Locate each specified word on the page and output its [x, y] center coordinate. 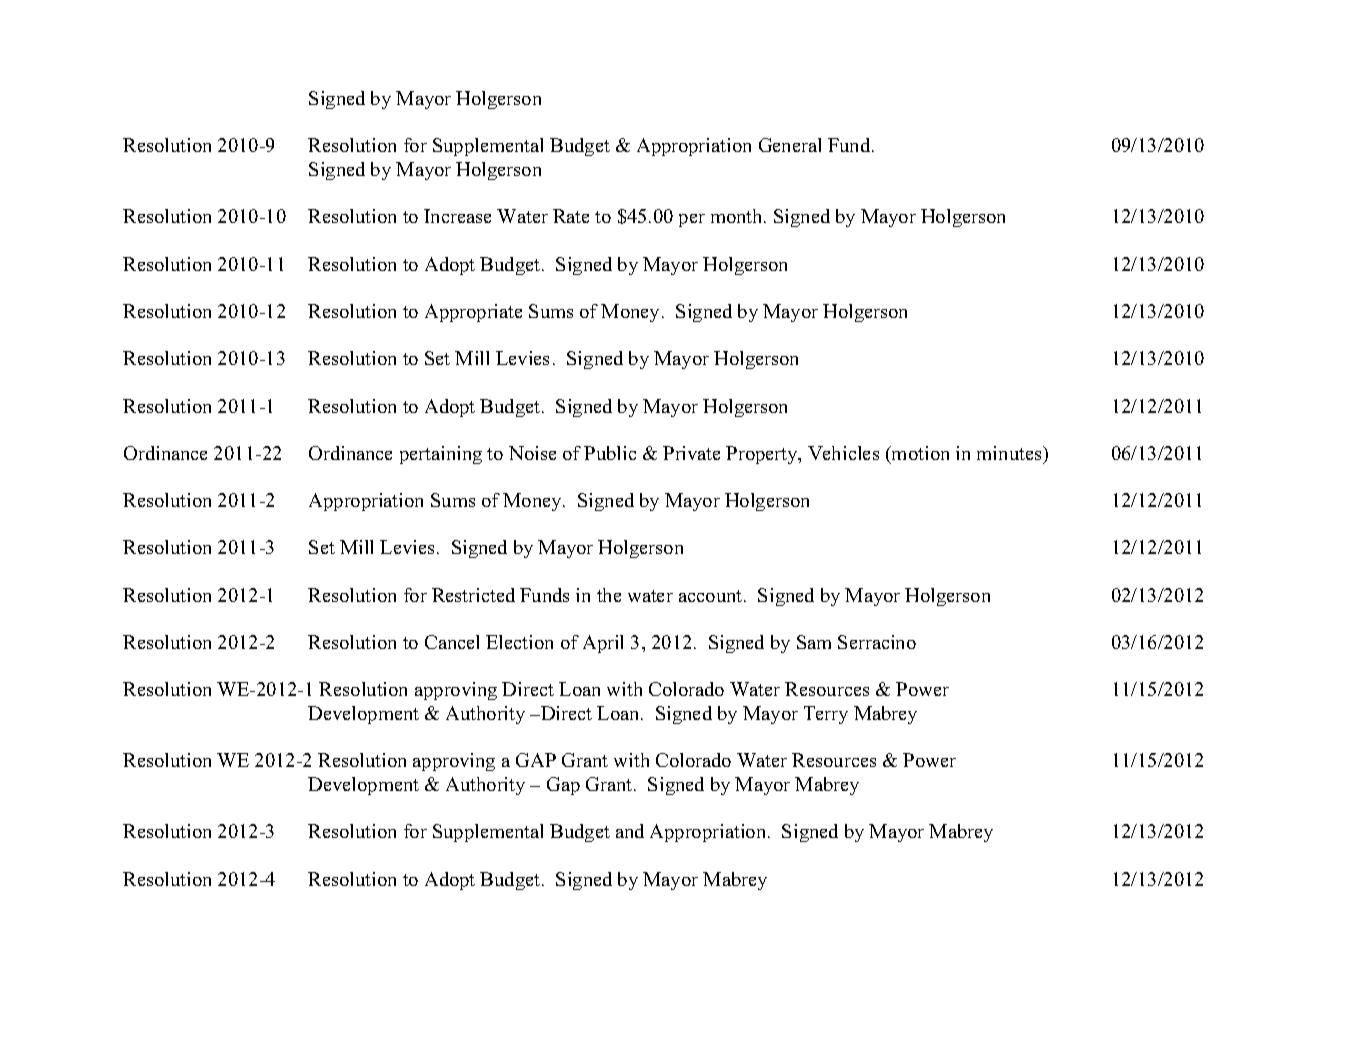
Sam [814, 642]
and [630, 831]
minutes [1010, 453]
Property [763, 455]
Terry [826, 715]
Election [519, 642]
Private [691, 453]
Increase [457, 216]
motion [919, 453]
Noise [532, 453]
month [738, 216]
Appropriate [473, 313]
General [790, 145]
